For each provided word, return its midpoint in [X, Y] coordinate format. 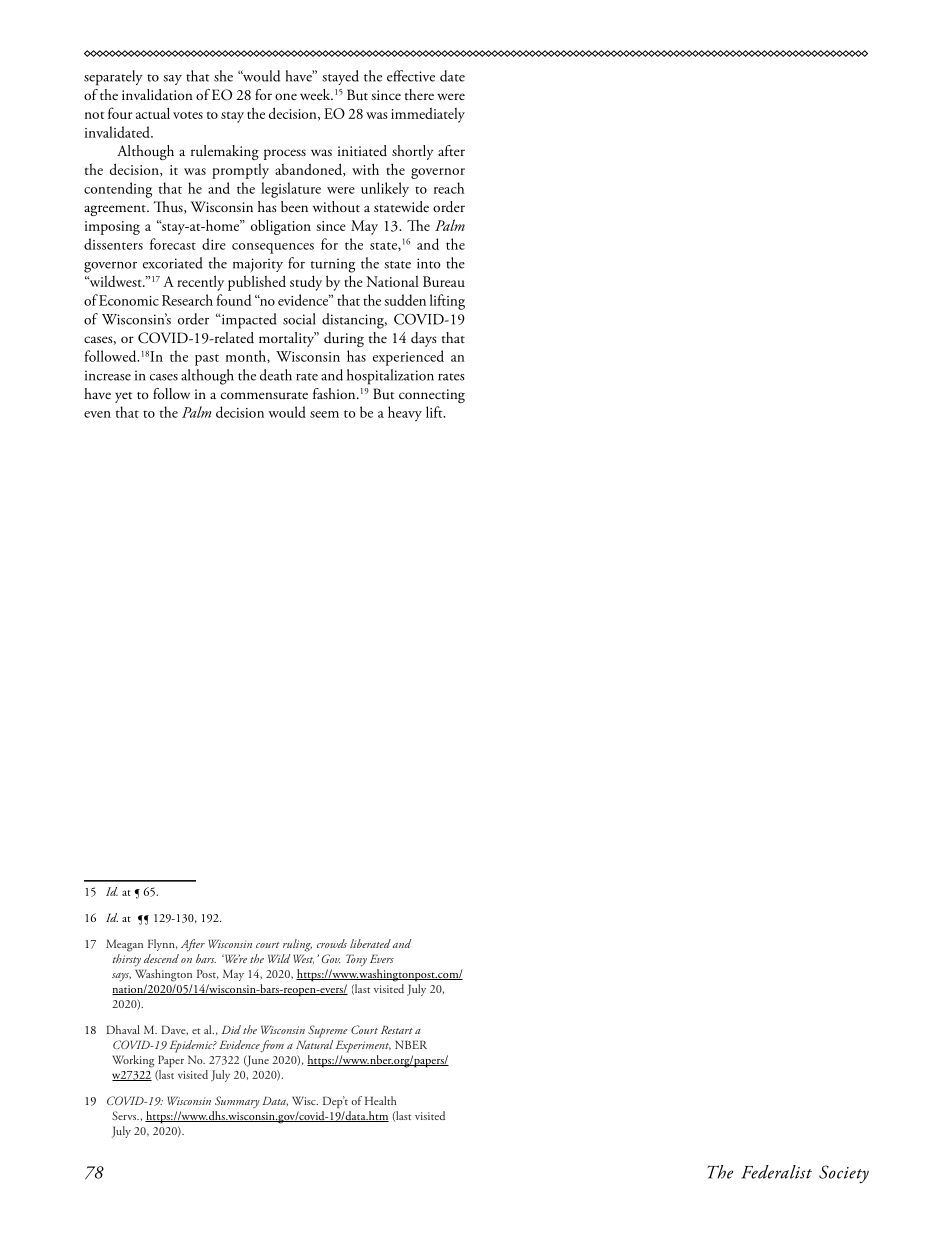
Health [381, 1100]
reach [449, 188]
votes [188, 115]
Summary [237, 1102]
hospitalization [390, 377]
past [207, 360]
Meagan [124, 945]
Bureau [444, 281]
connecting [432, 396]
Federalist [776, 1172]
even [97, 414]
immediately [428, 115]
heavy [405, 414]
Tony [356, 960]
